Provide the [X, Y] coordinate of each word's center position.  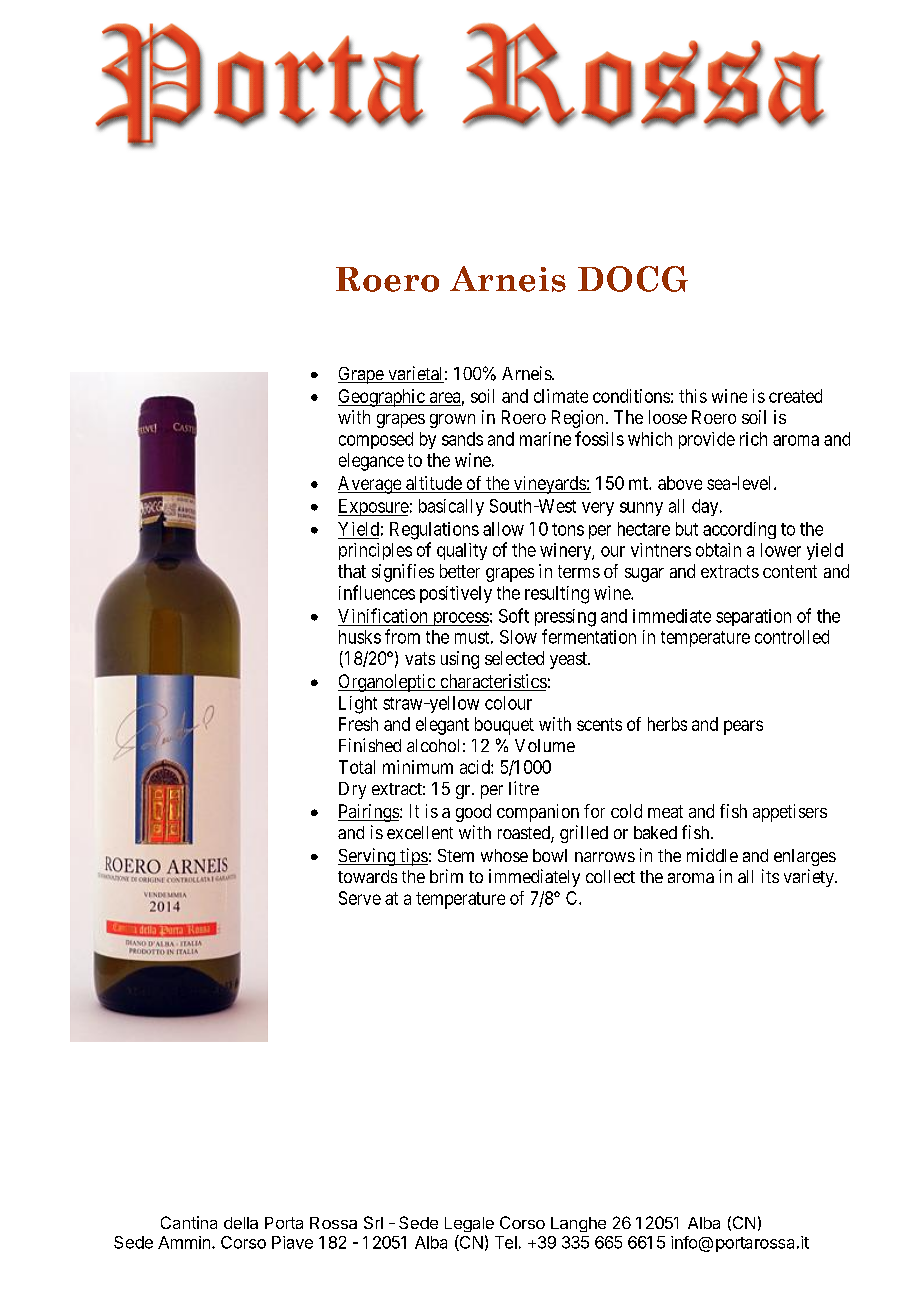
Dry [352, 790]
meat [665, 811]
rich [753, 439]
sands [462, 439]
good [473, 813]
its [770, 876]
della [241, 1223]
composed [376, 440]
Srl [373, 1222]
